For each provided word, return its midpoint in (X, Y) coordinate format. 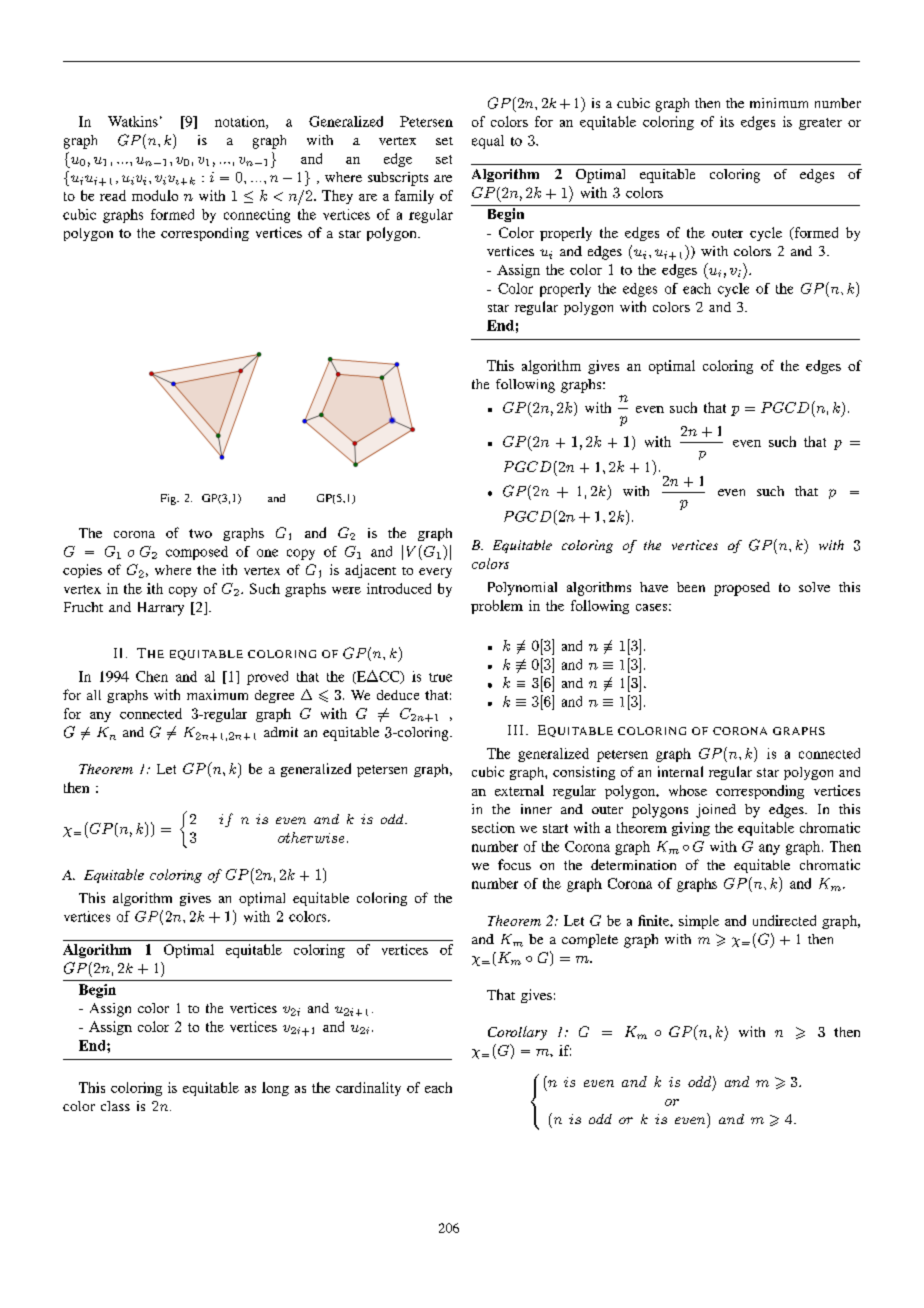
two (200, 533)
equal (488, 142)
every (435, 573)
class (115, 1106)
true (440, 677)
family (414, 197)
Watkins (133, 121)
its (727, 121)
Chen (152, 676)
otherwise (311, 837)
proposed (742, 589)
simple (699, 922)
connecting (257, 216)
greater (820, 124)
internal (680, 771)
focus (514, 864)
